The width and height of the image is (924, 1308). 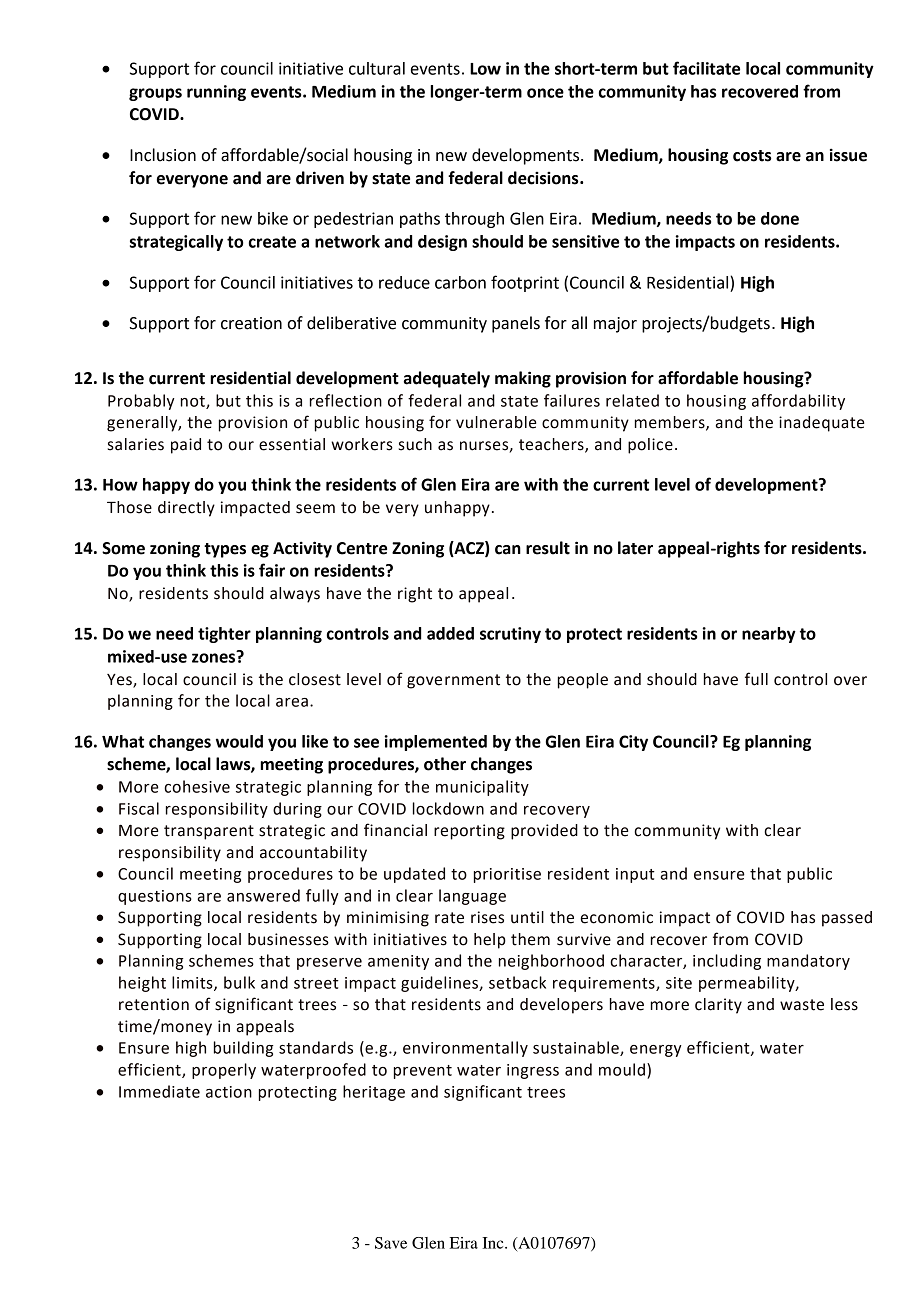 What do you see at coordinates (752, 156) in the image?
I see `costs` at bounding box center [752, 156].
